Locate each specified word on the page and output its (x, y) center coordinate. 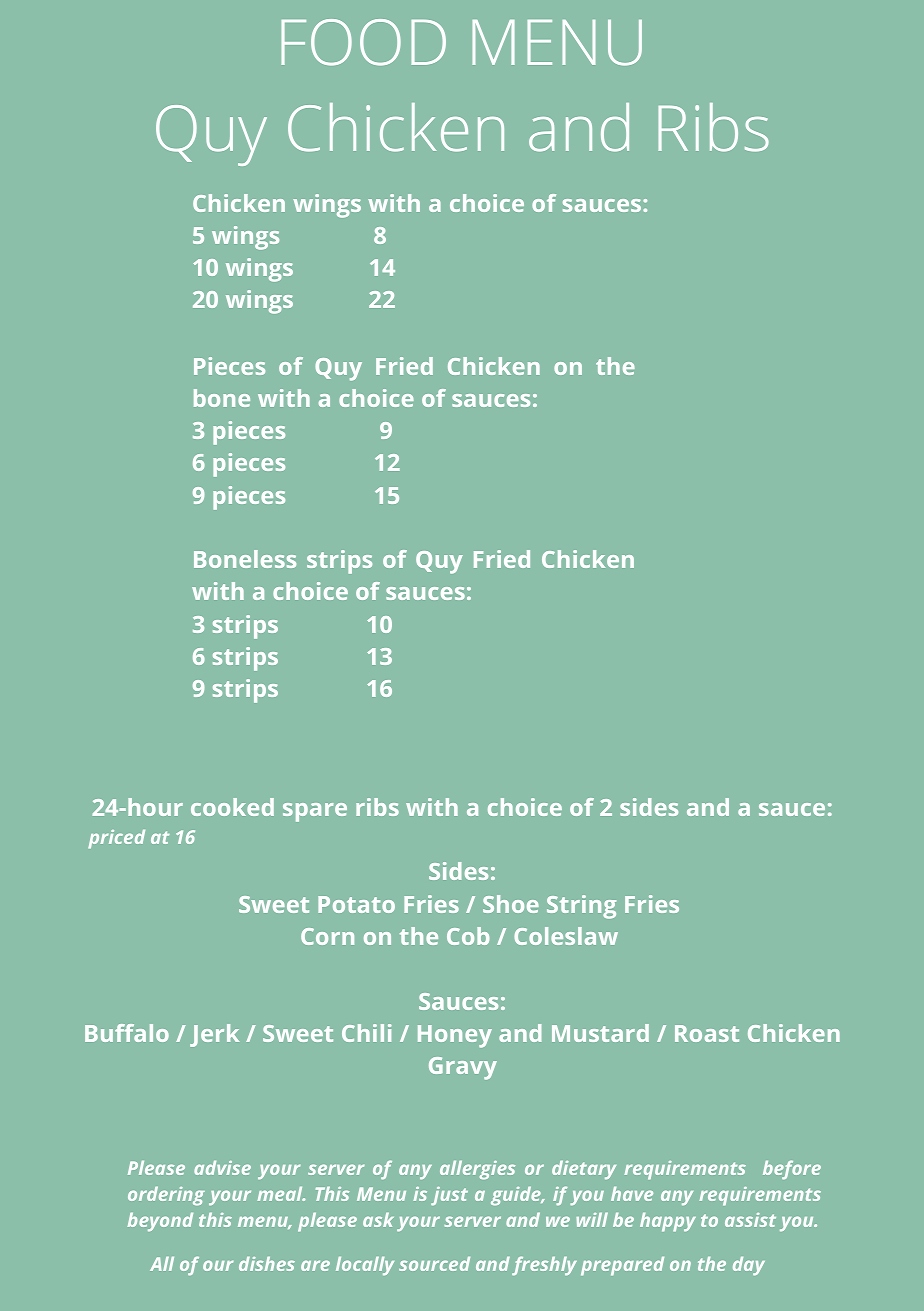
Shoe (511, 904)
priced (116, 839)
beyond (160, 1222)
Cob (468, 936)
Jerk (214, 1035)
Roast (707, 1033)
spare (315, 812)
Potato (356, 904)
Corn (327, 936)
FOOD (363, 42)
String (581, 907)
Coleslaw (566, 936)
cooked (232, 807)
